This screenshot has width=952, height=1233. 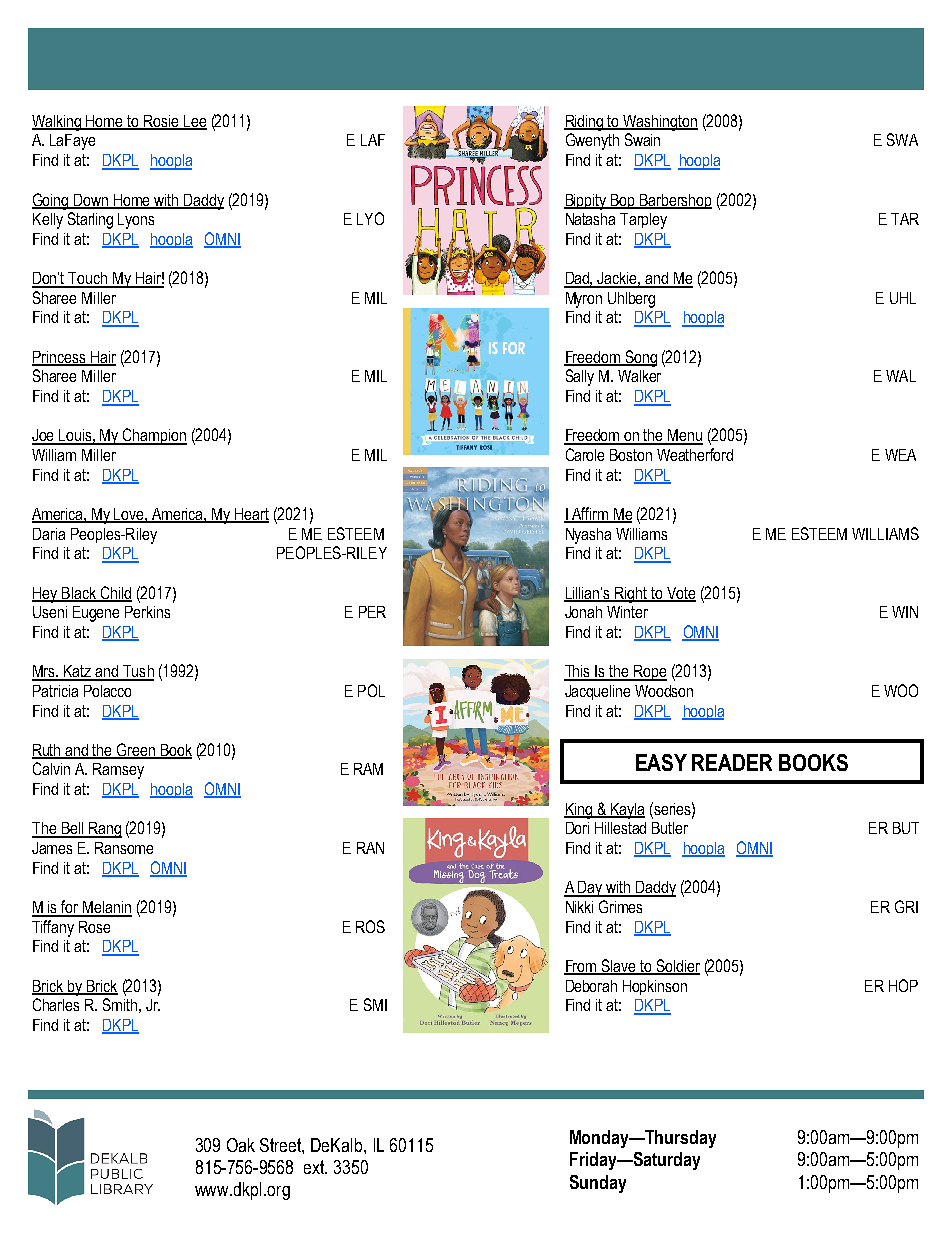 What do you see at coordinates (670, 828) in the screenshot?
I see `Butler` at bounding box center [670, 828].
